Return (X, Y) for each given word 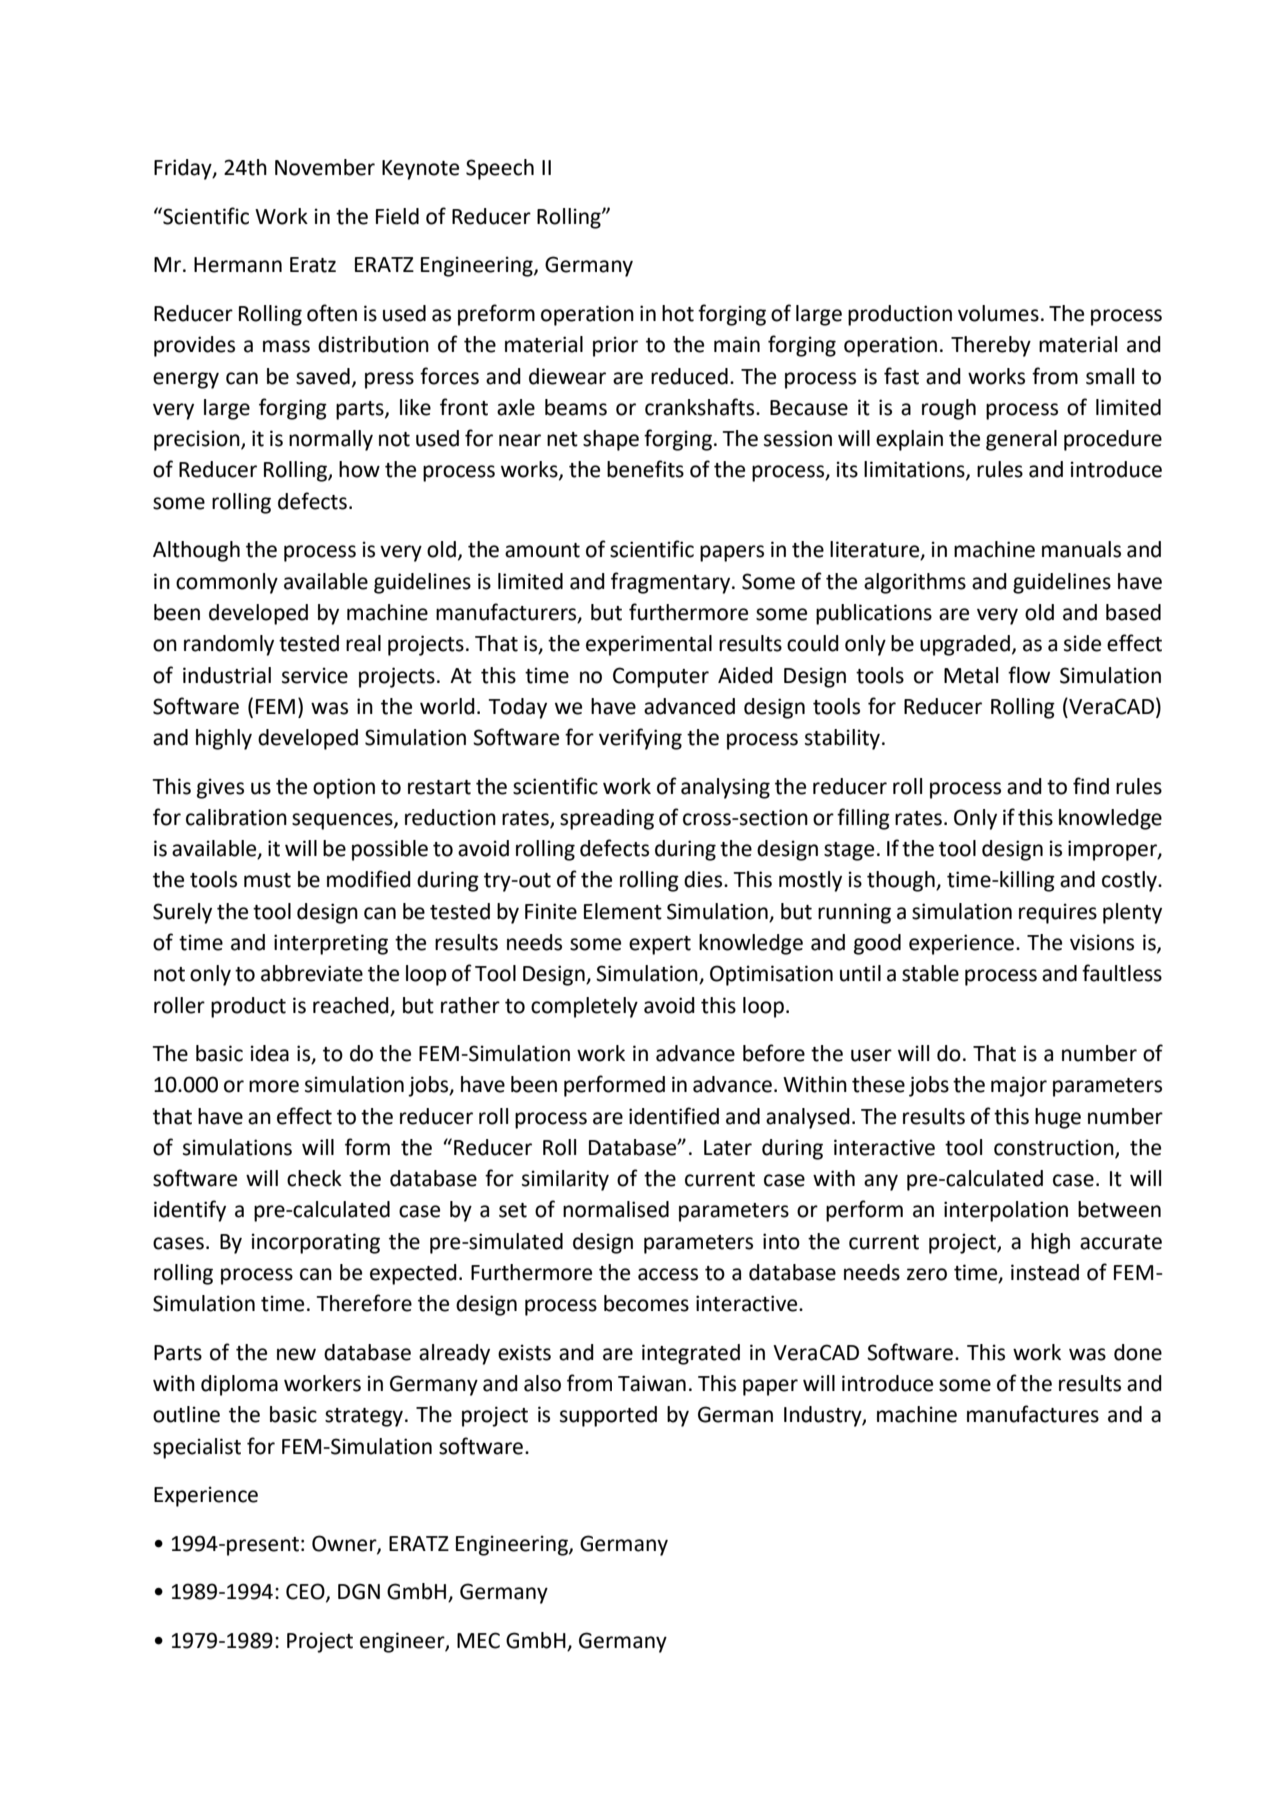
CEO (306, 1592)
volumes (998, 313)
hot (678, 313)
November (325, 167)
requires (1058, 913)
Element (623, 911)
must (267, 880)
